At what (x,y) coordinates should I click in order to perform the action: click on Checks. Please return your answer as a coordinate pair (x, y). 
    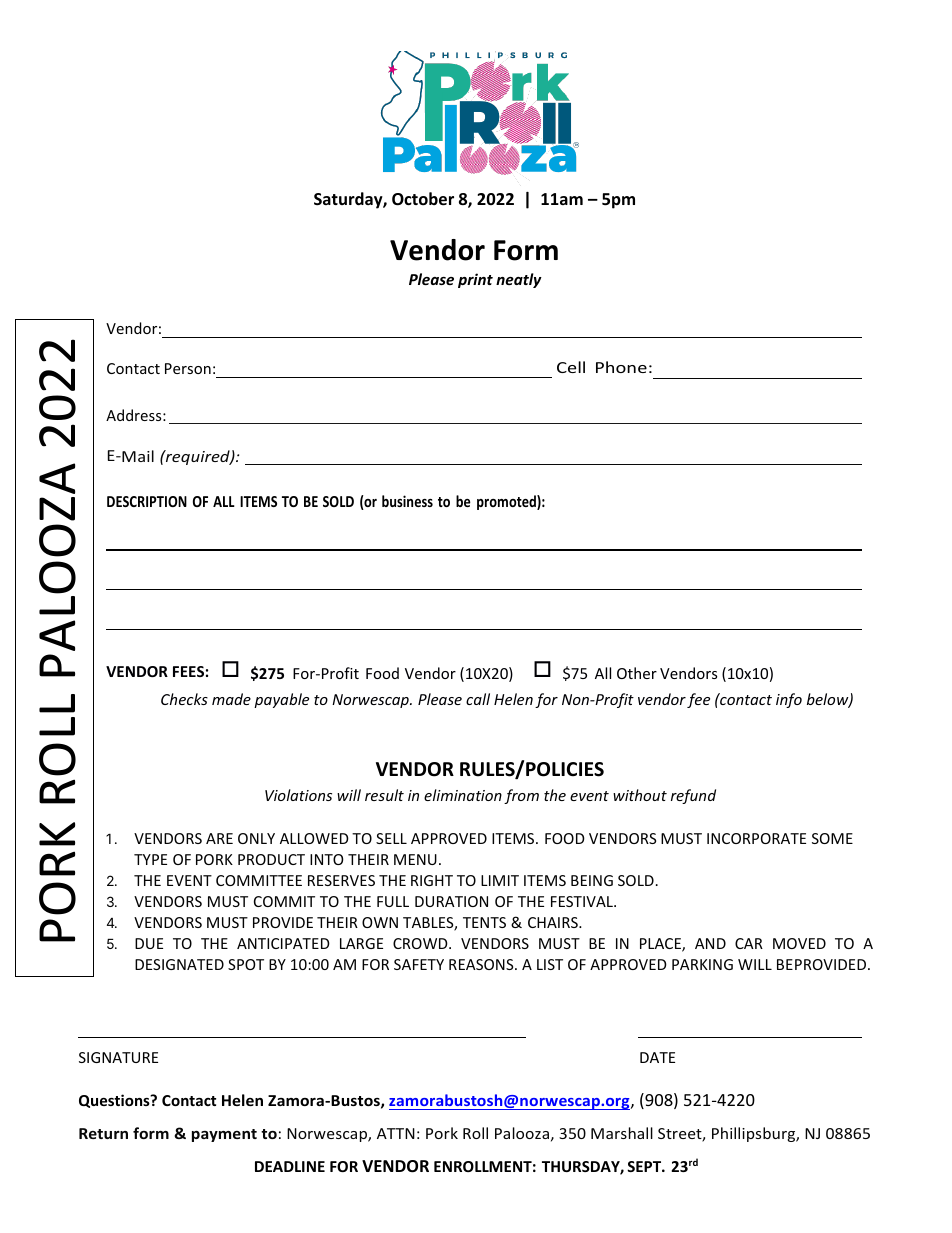
    Looking at the image, I should click on (184, 699).
